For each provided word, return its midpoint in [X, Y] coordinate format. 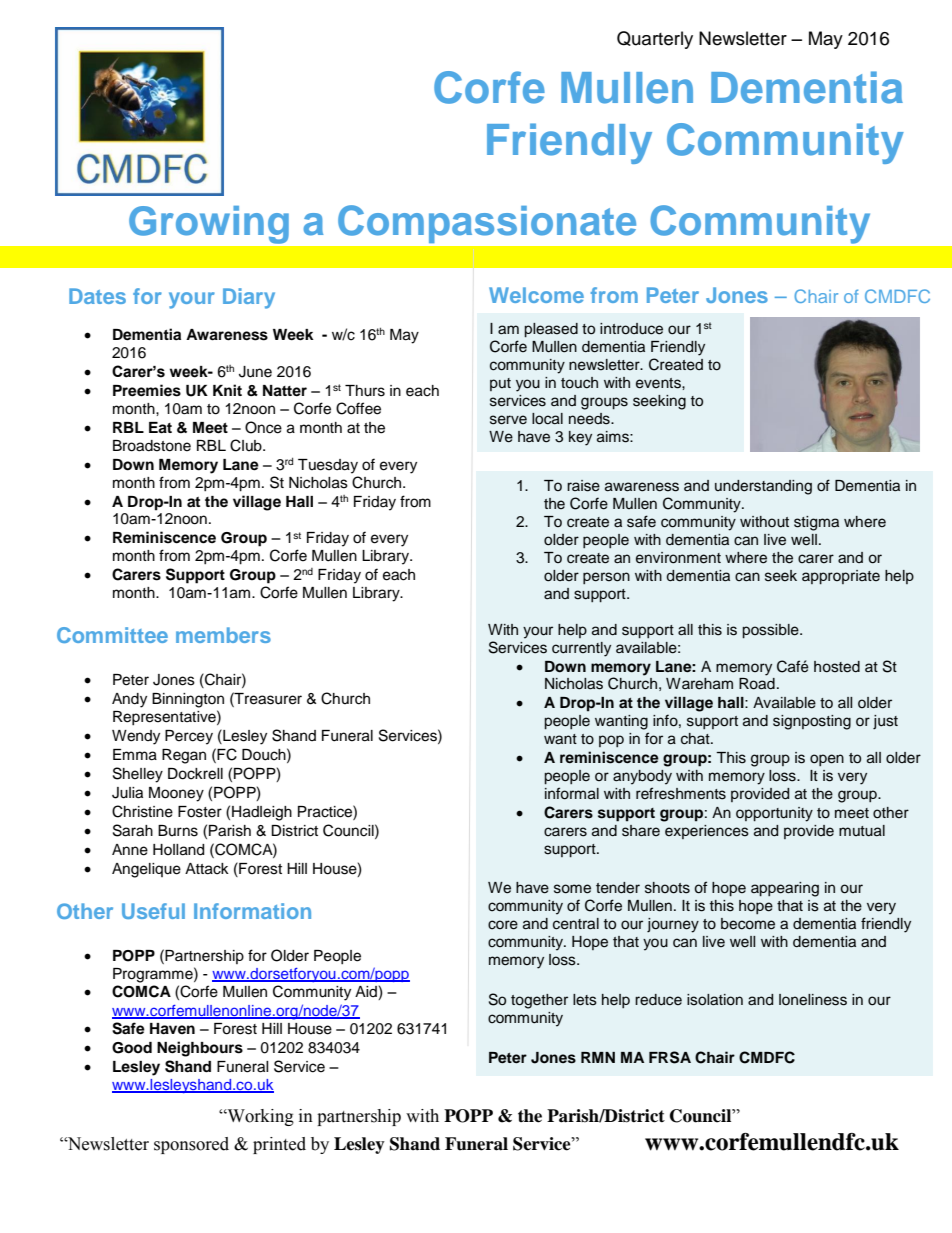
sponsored [191, 1145]
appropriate [841, 577]
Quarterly [655, 40]
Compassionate [487, 224]
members [223, 635]
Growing [209, 224]
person [606, 578]
